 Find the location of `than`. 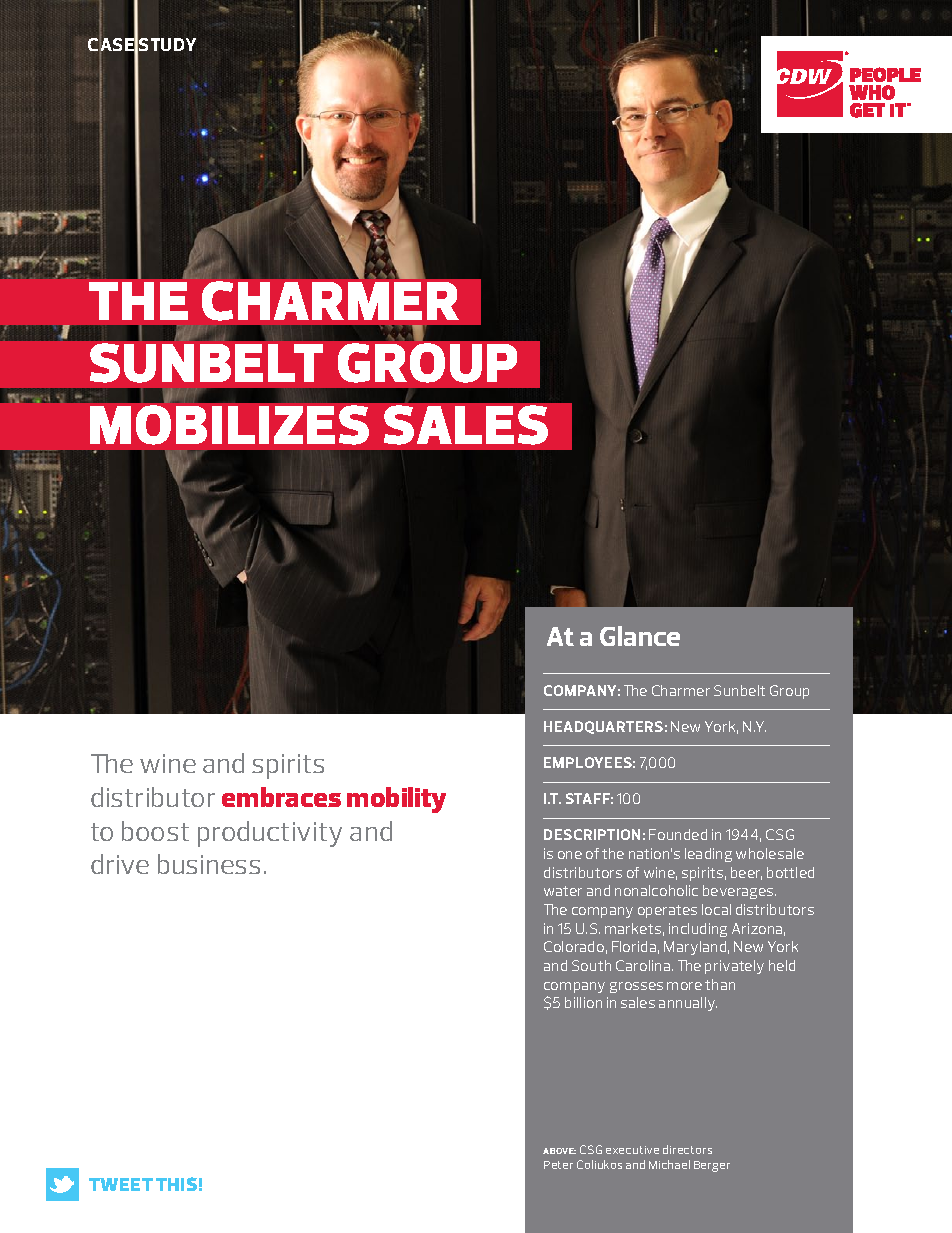

than is located at coordinates (720, 984).
